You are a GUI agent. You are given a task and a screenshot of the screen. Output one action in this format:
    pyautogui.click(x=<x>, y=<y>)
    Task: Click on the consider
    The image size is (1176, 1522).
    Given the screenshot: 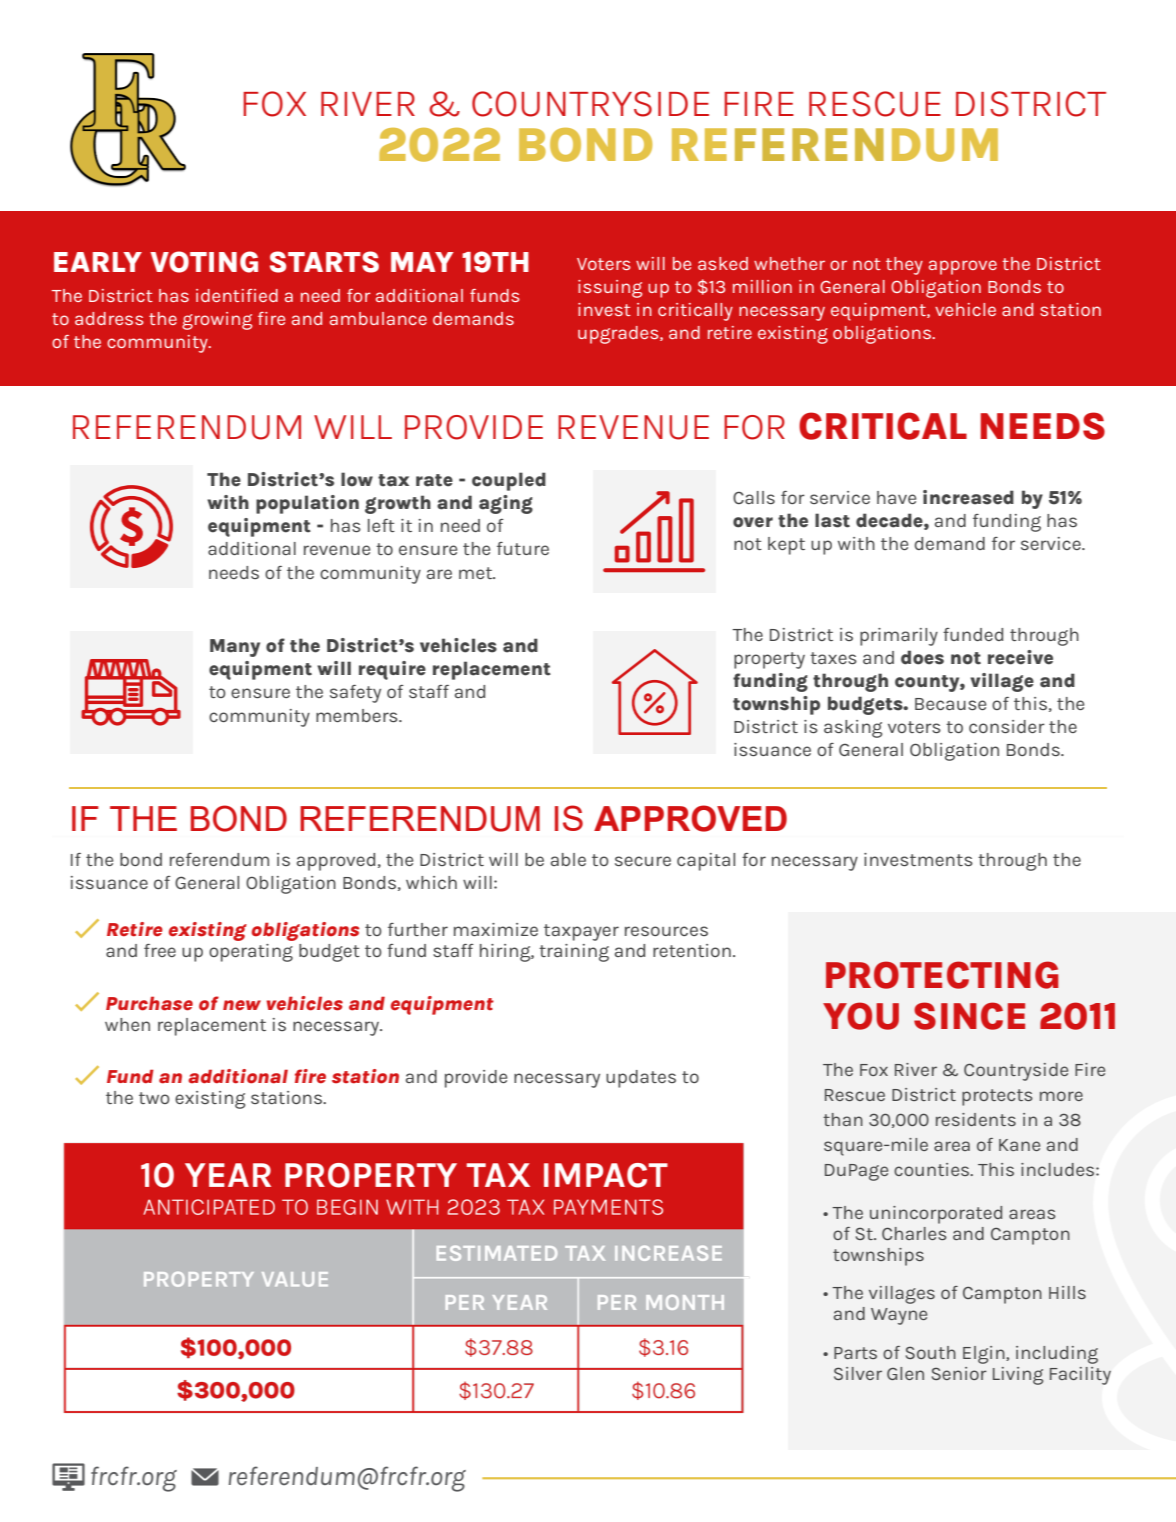 What is the action you would take?
    pyautogui.click(x=1007, y=726)
